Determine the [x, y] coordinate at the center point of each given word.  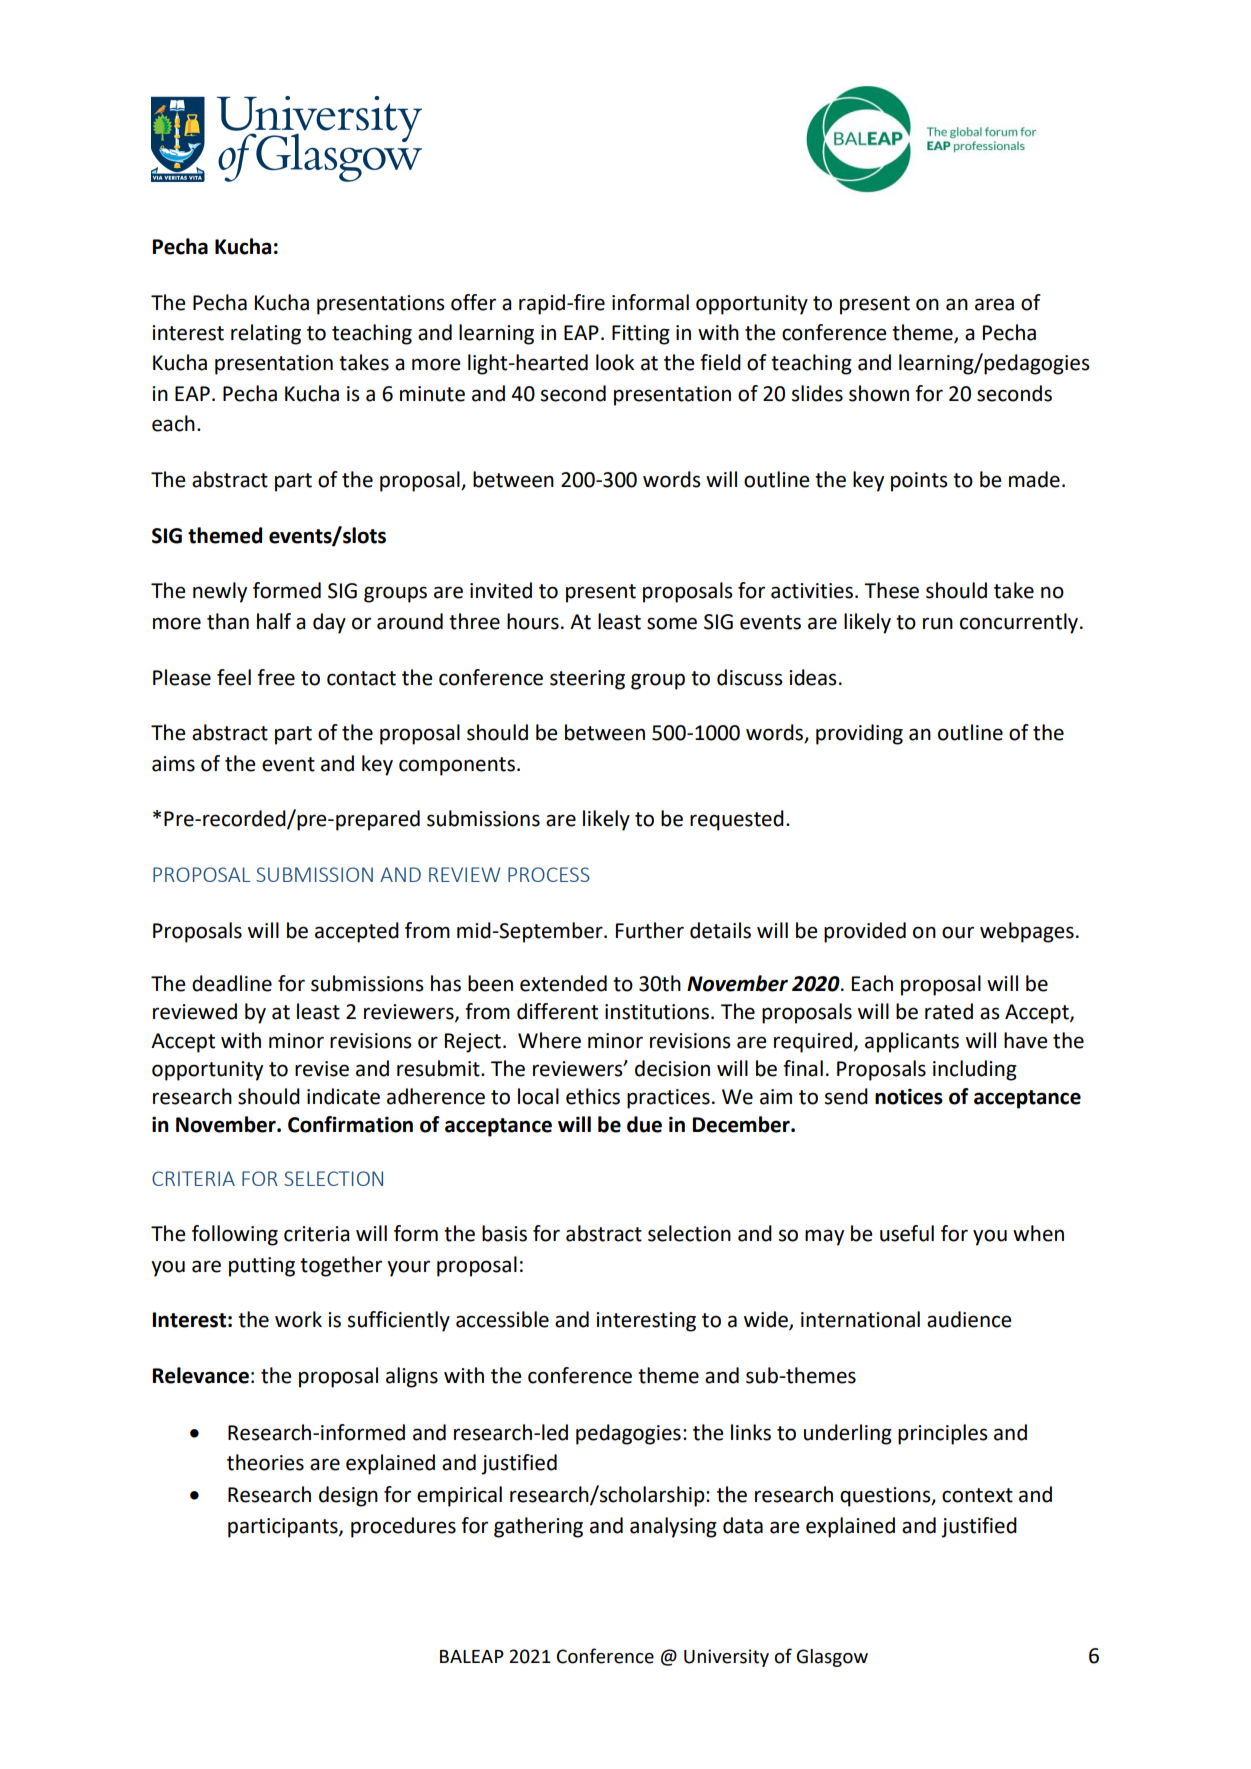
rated [949, 1011]
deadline [232, 983]
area [994, 304]
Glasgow [832, 1658]
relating [266, 334]
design [348, 1496]
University [726, 1658]
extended [563, 983]
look [615, 362]
